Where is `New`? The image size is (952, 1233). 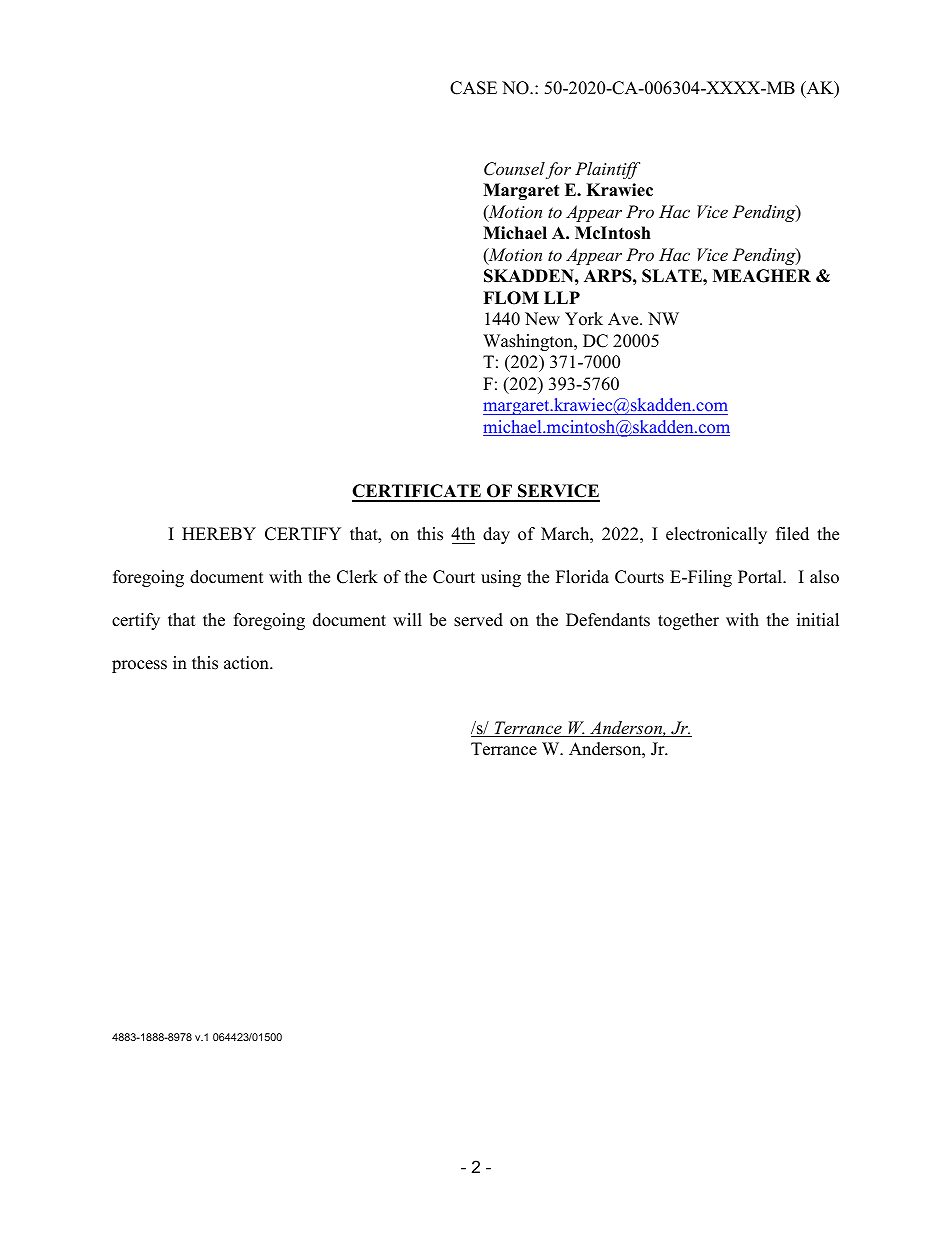
New is located at coordinates (542, 319).
